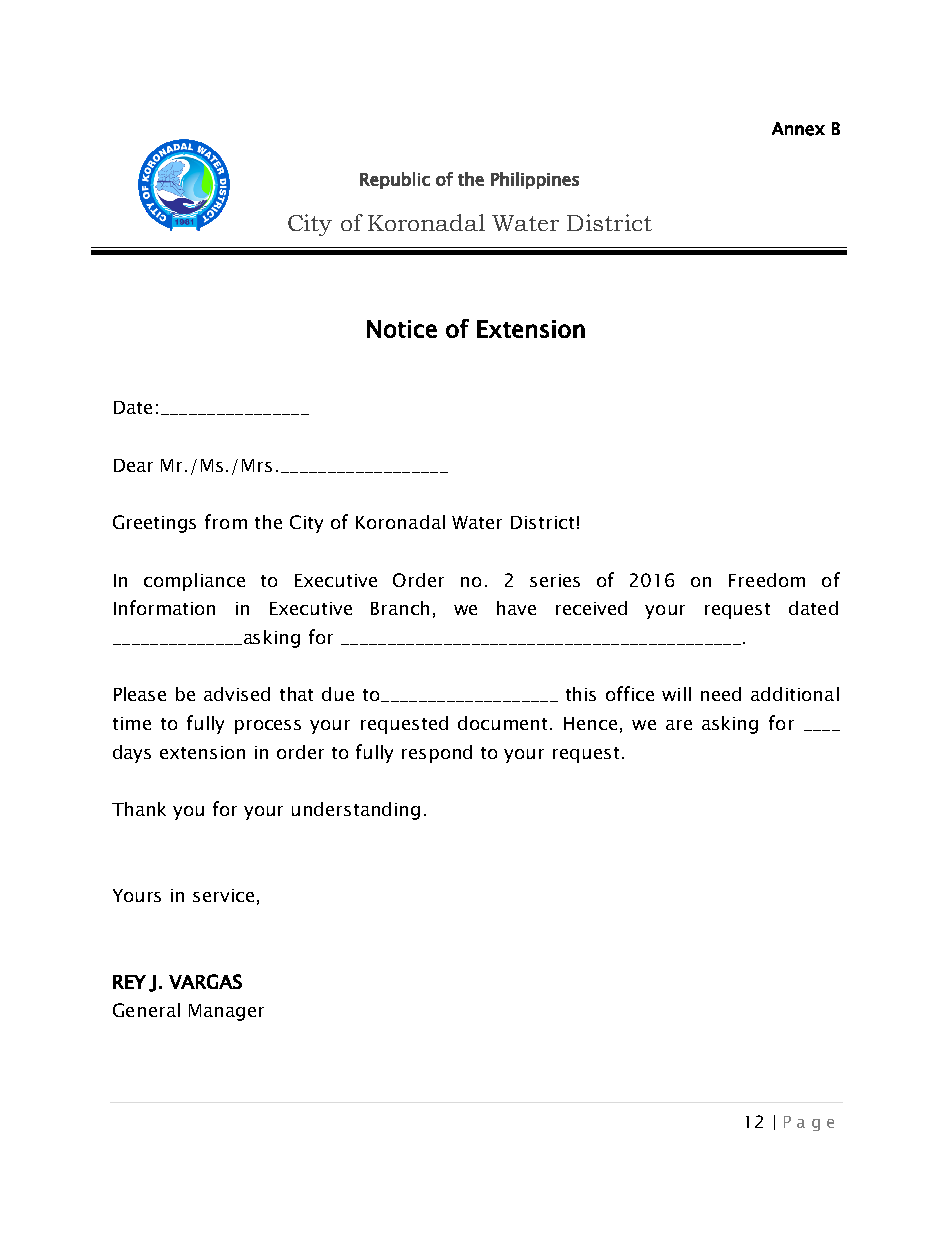 The height and width of the screenshot is (1233, 952). I want to click on Freedom, so click(767, 580).
